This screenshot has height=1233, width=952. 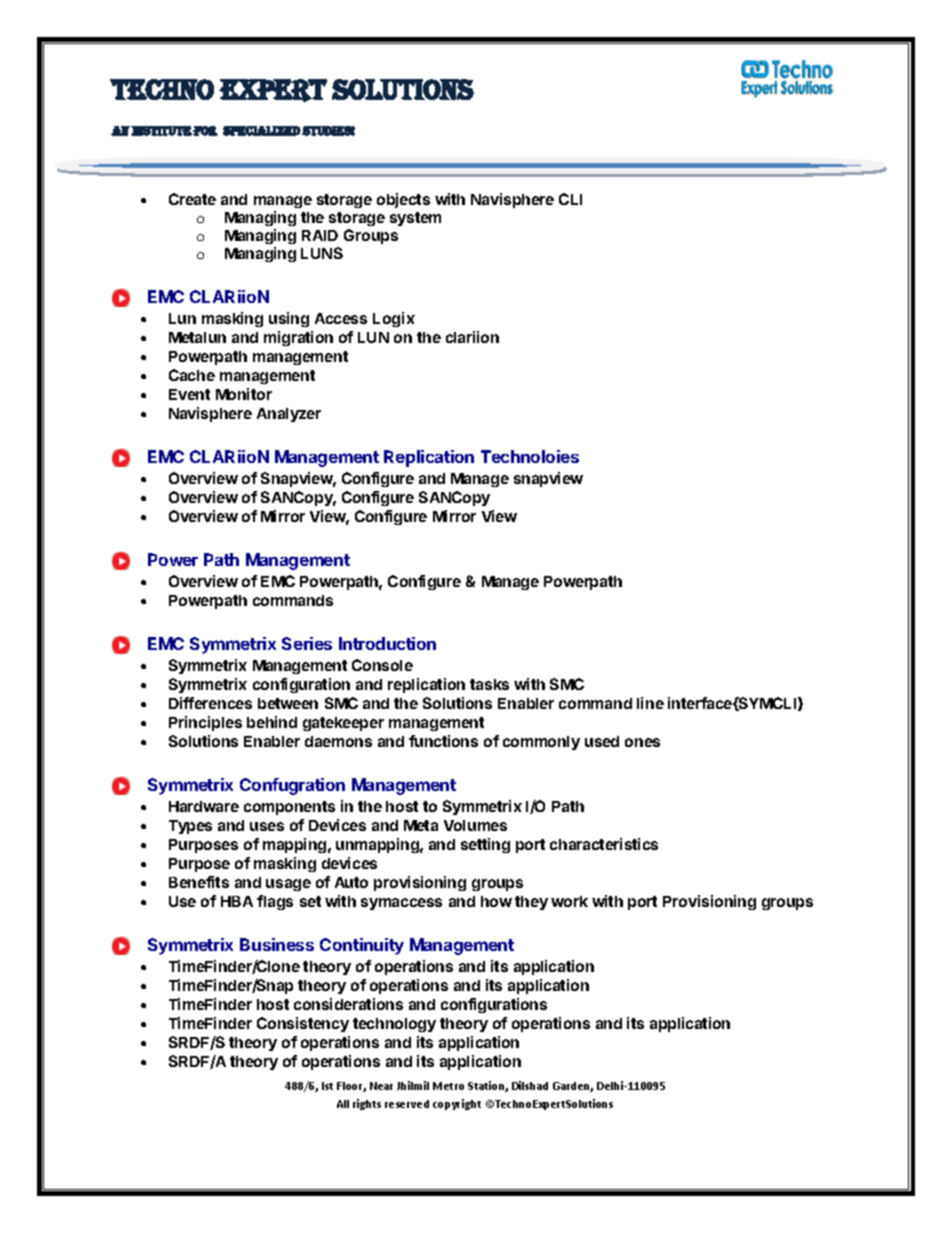 What do you see at coordinates (205, 131) in the screenshot?
I see `for` at bounding box center [205, 131].
